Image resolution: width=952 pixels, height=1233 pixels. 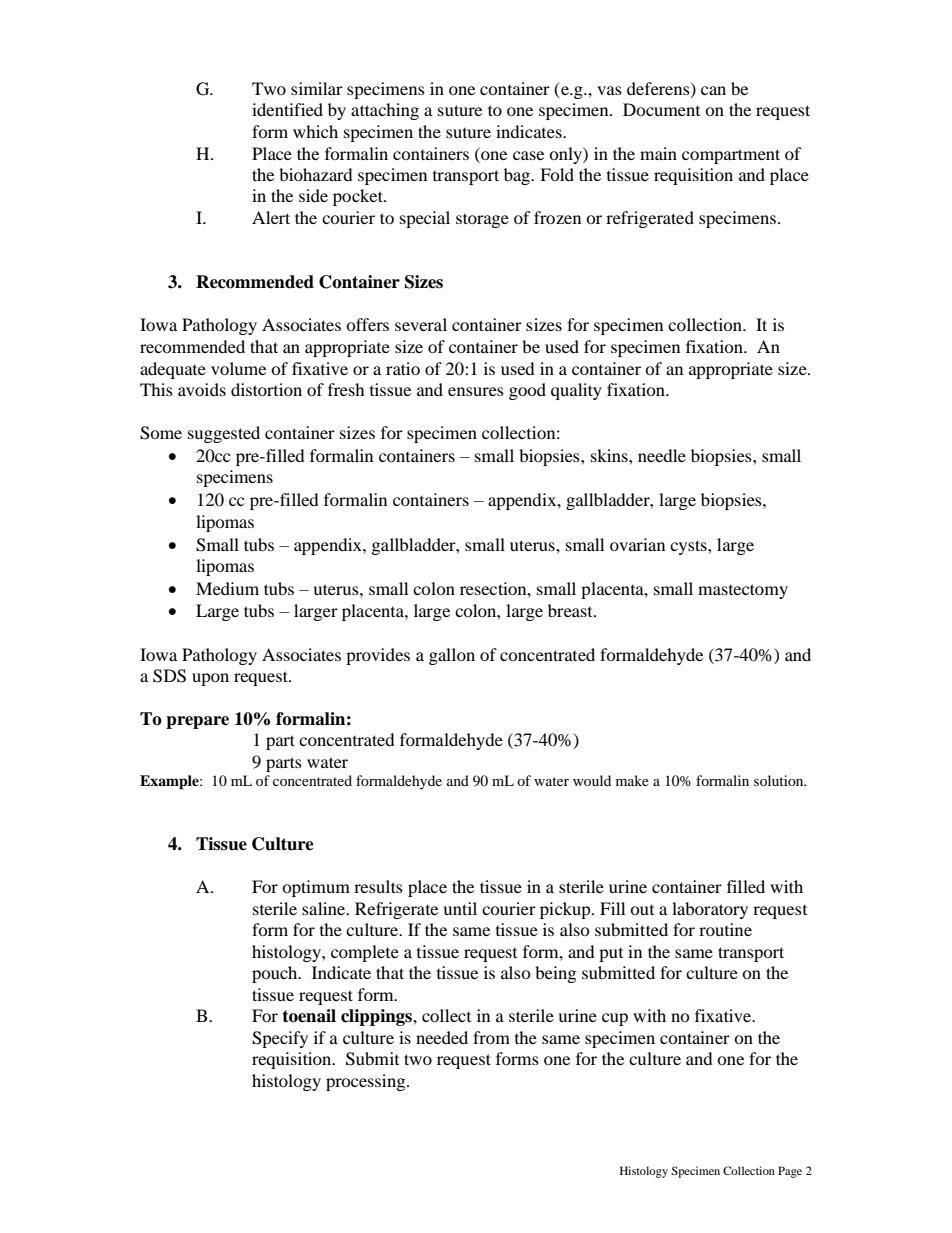 What do you see at coordinates (528, 155) in the document?
I see `case` at bounding box center [528, 155].
